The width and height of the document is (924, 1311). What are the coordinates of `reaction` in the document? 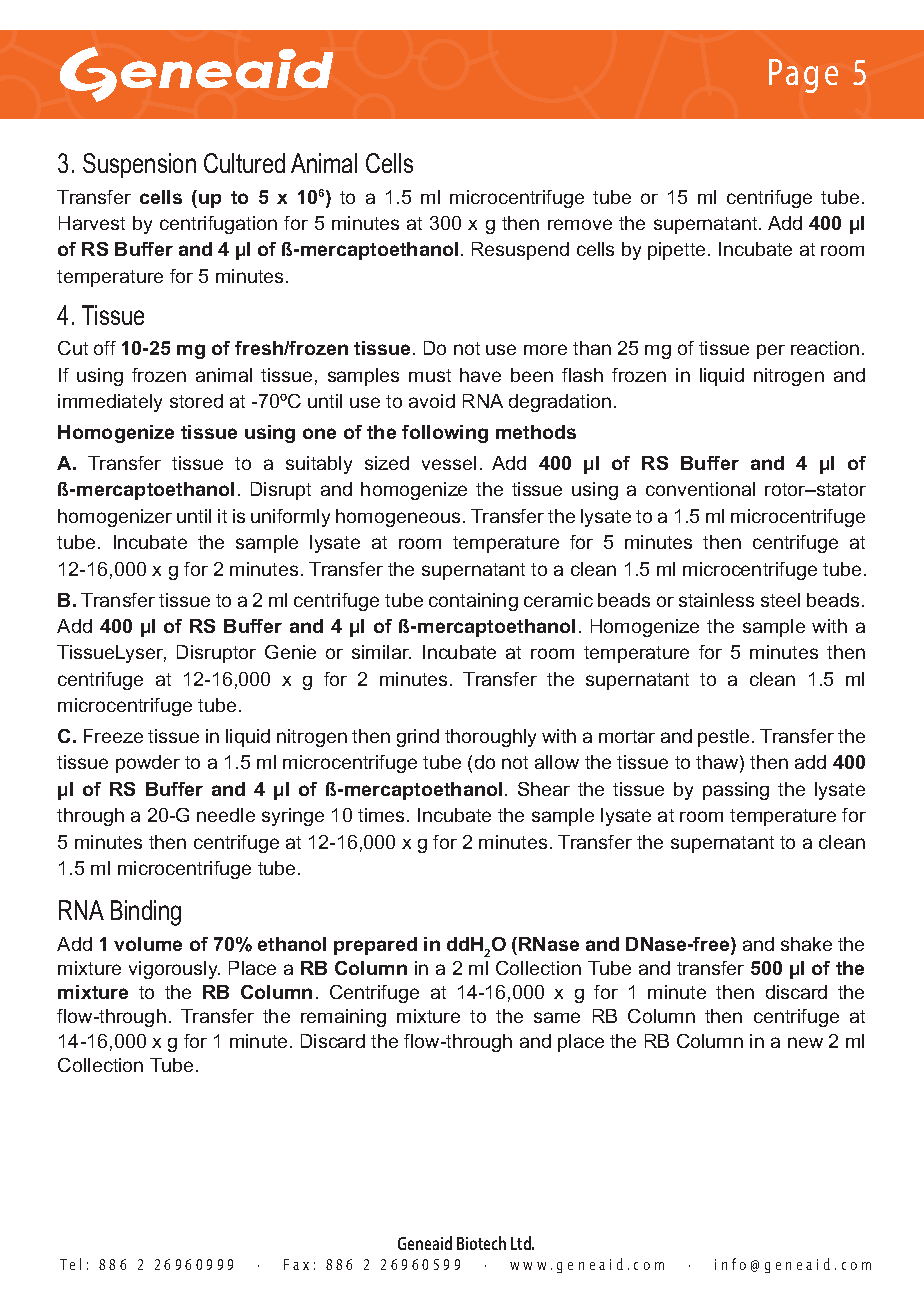 It's located at (825, 348).
